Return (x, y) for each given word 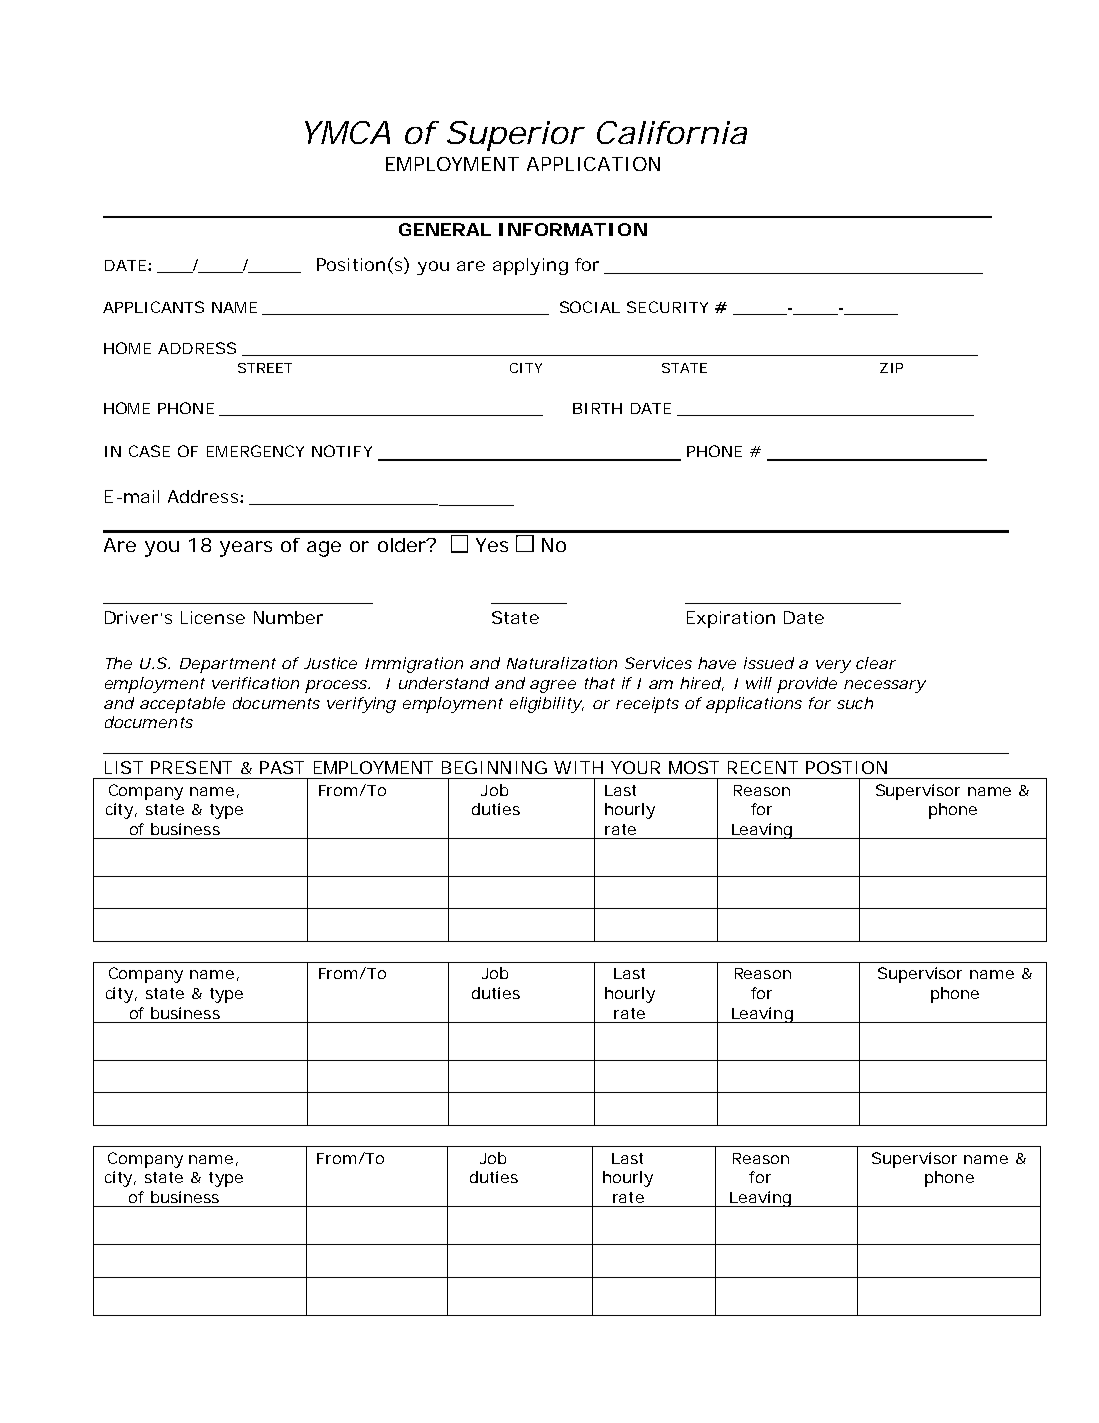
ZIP (891, 368)
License (213, 617)
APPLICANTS (153, 307)
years (246, 549)
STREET (265, 368)
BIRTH (597, 408)
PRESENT (191, 767)
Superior (515, 136)
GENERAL (445, 229)
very (833, 666)
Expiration (731, 619)
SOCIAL (590, 307)
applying (530, 266)
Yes (492, 545)
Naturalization (562, 663)
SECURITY (667, 307)
